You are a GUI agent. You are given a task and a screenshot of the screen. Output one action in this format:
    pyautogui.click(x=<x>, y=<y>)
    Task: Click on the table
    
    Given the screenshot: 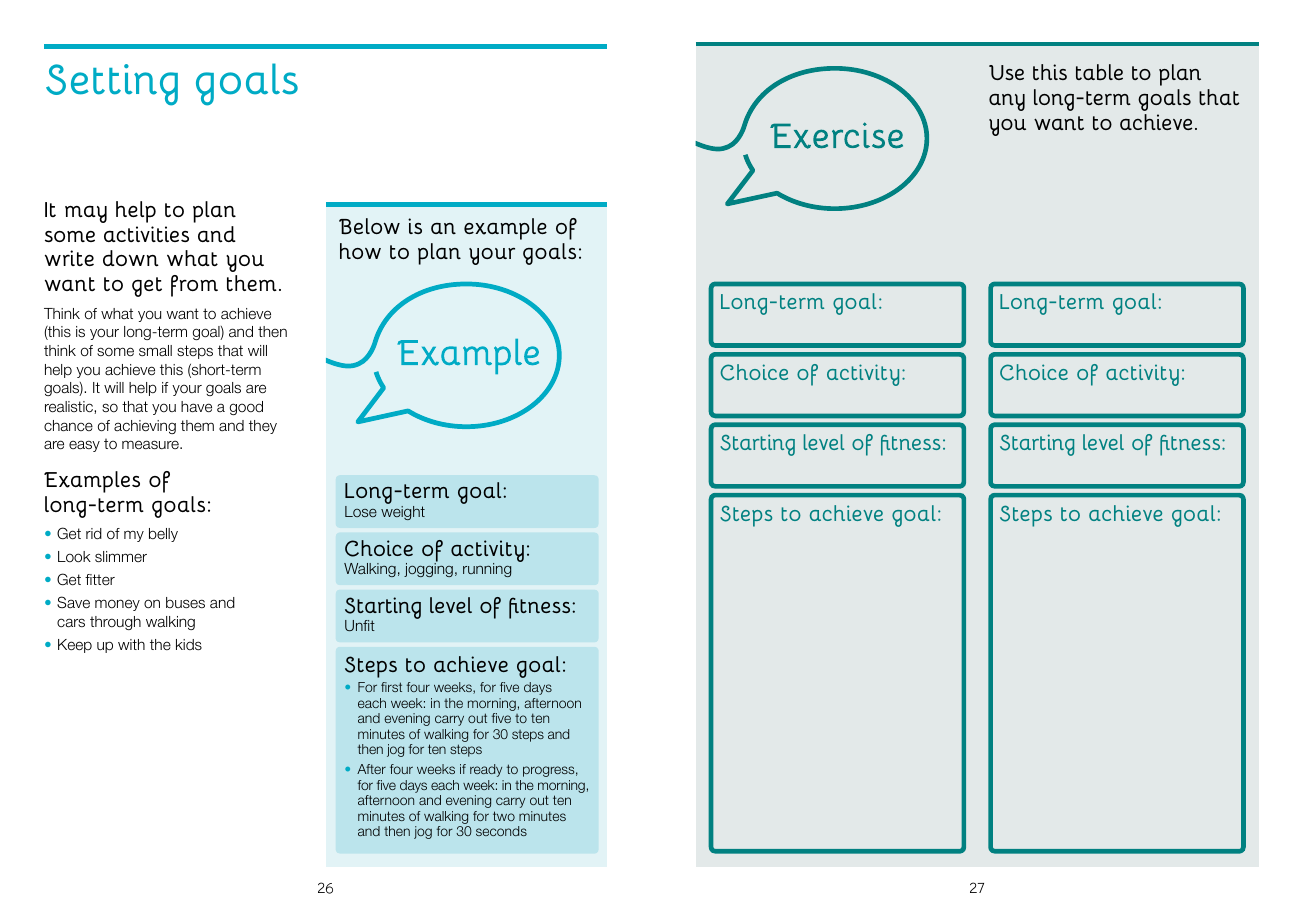 What is the action you would take?
    pyautogui.click(x=1099, y=72)
